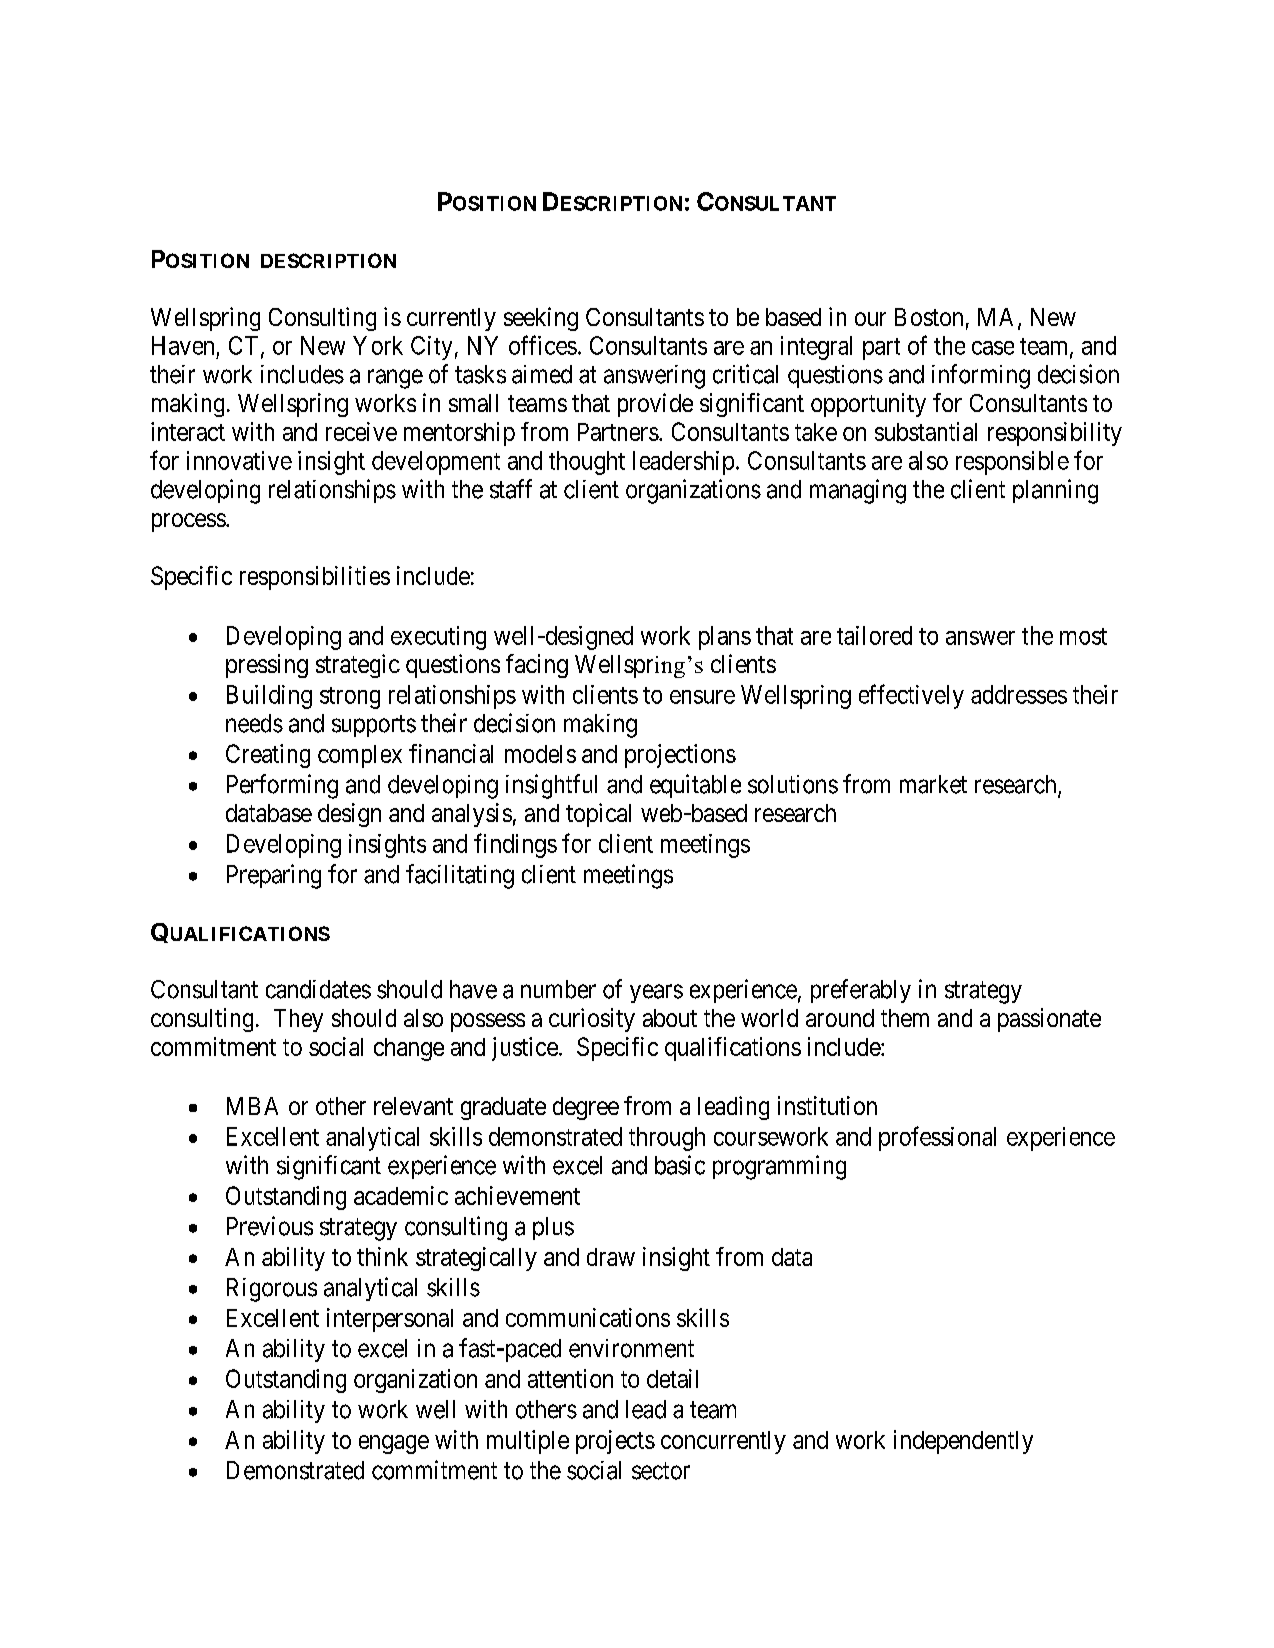 The width and height of the page is (1274, 1648). I want to click on engage, so click(394, 1444).
